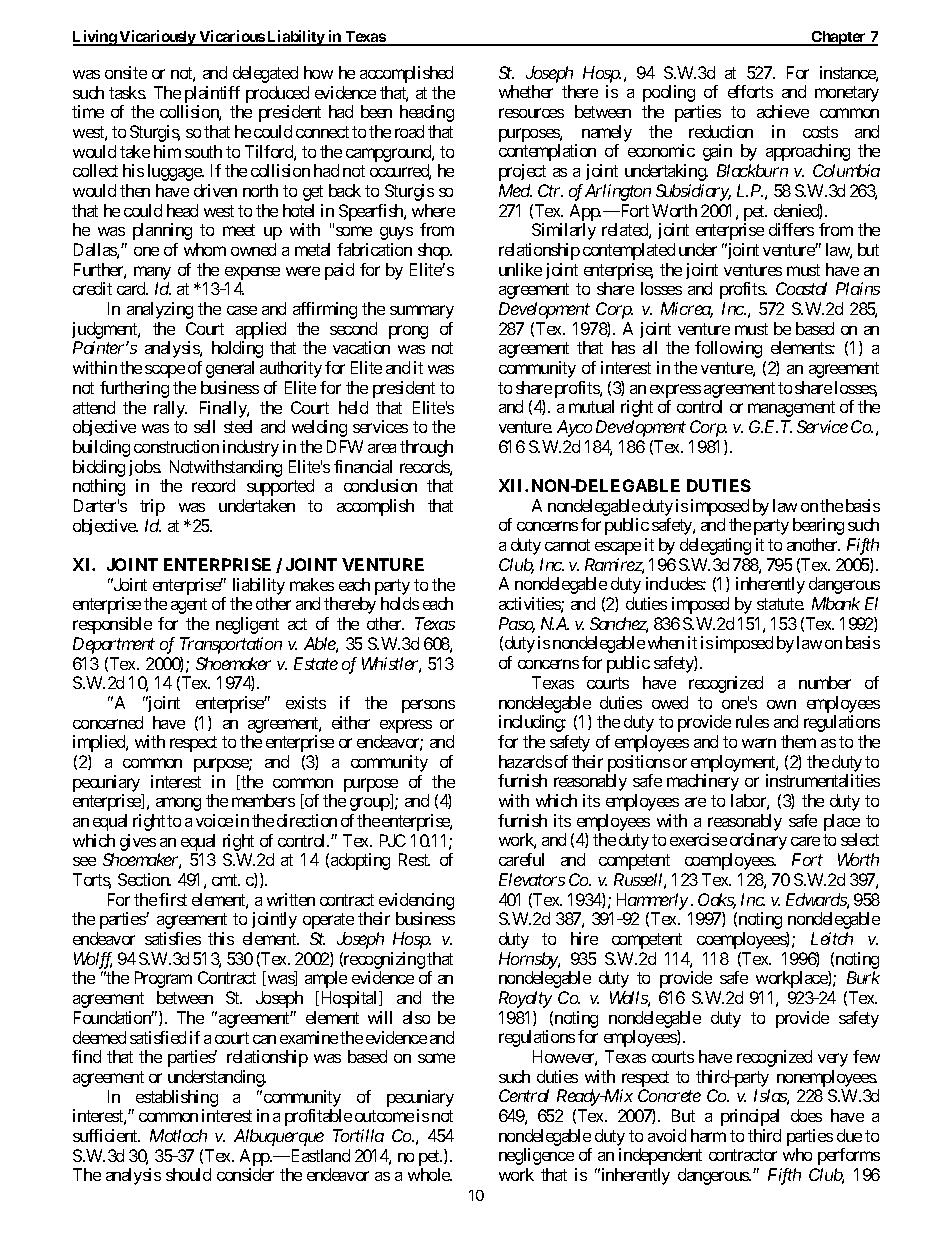 This screenshot has width=952, height=1233. I want to click on plaintiff, so click(212, 94).
